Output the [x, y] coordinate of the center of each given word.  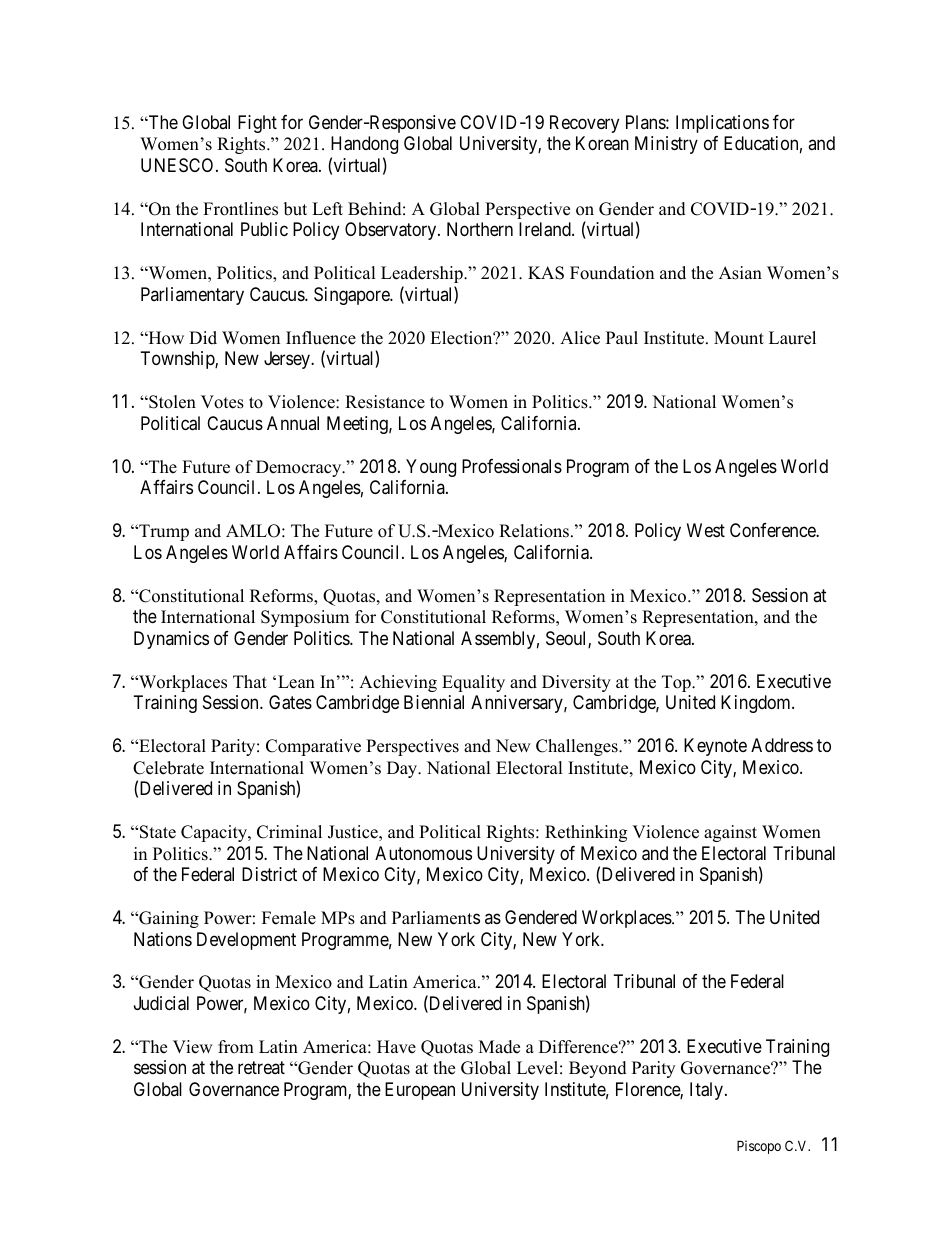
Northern [480, 229]
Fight [257, 124]
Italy [708, 1091]
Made [499, 1047]
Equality [473, 683]
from [236, 1047]
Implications [722, 124]
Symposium [305, 618]
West [706, 530]
